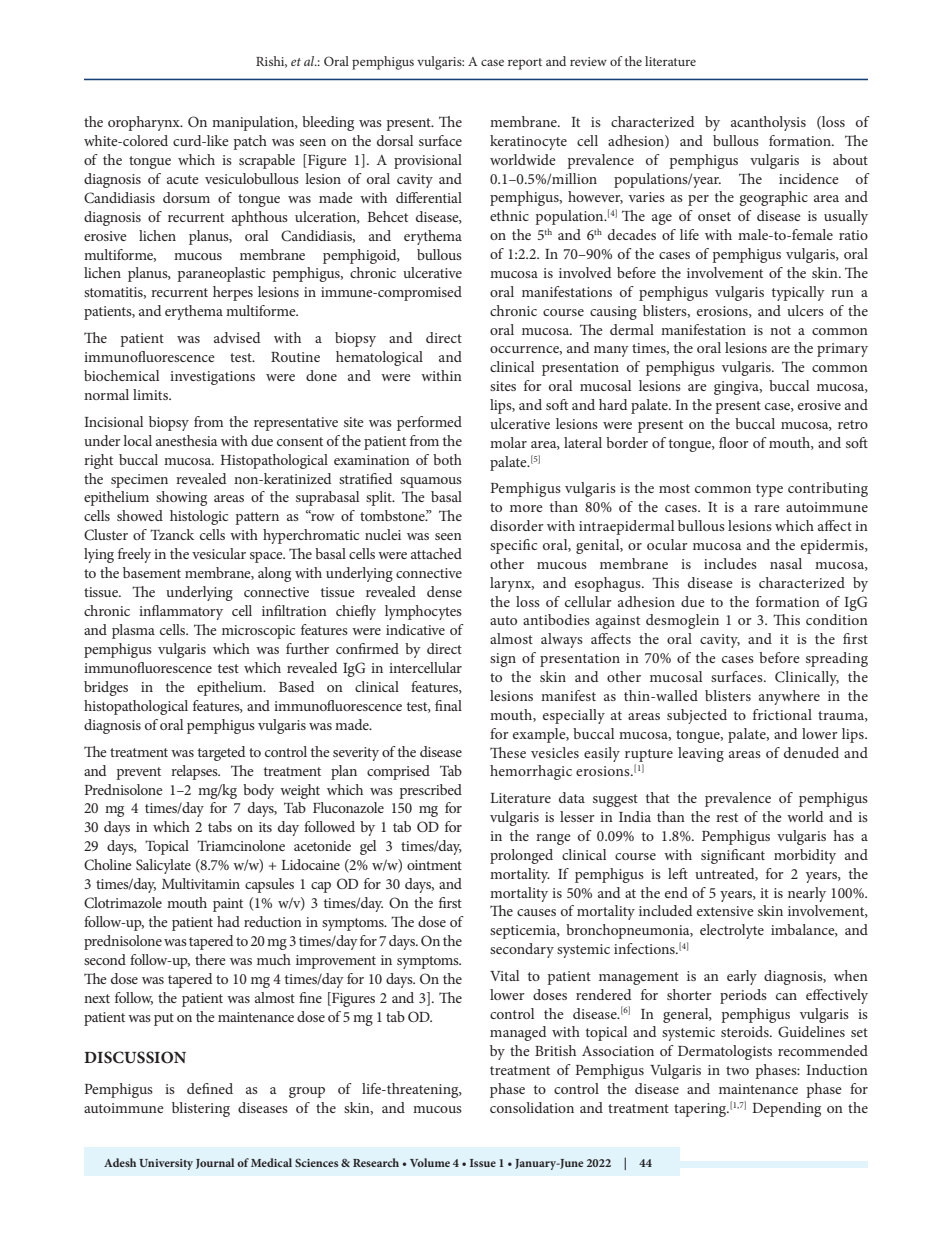 The width and height of the image is (952, 1233). What do you see at coordinates (379, 358) in the image?
I see `hematological` at bounding box center [379, 358].
